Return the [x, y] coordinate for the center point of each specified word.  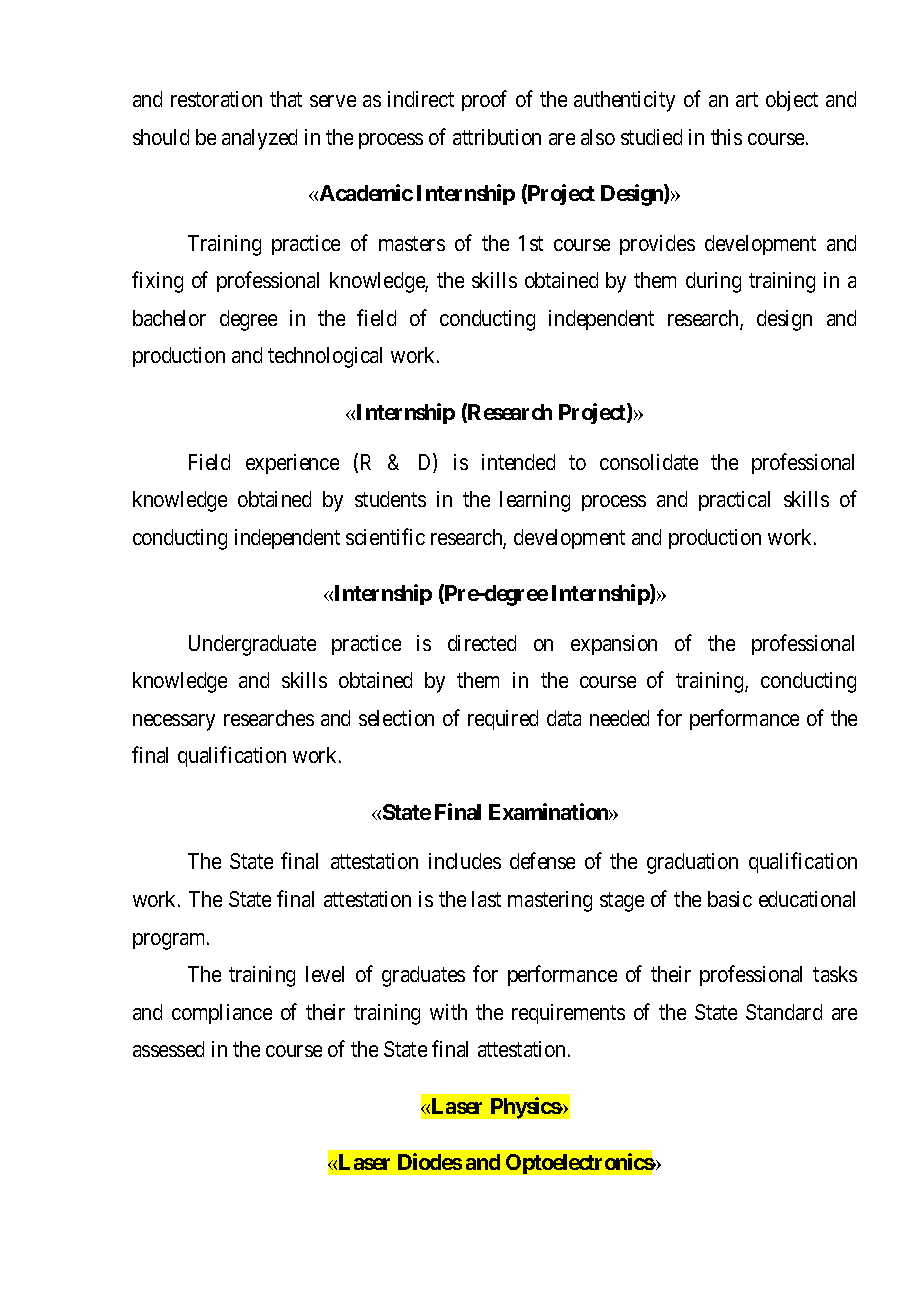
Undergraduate [252, 645]
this [726, 137]
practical [734, 501]
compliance [222, 1014]
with [448, 1012]
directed [482, 643]
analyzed [259, 139]
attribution [497, 137]
